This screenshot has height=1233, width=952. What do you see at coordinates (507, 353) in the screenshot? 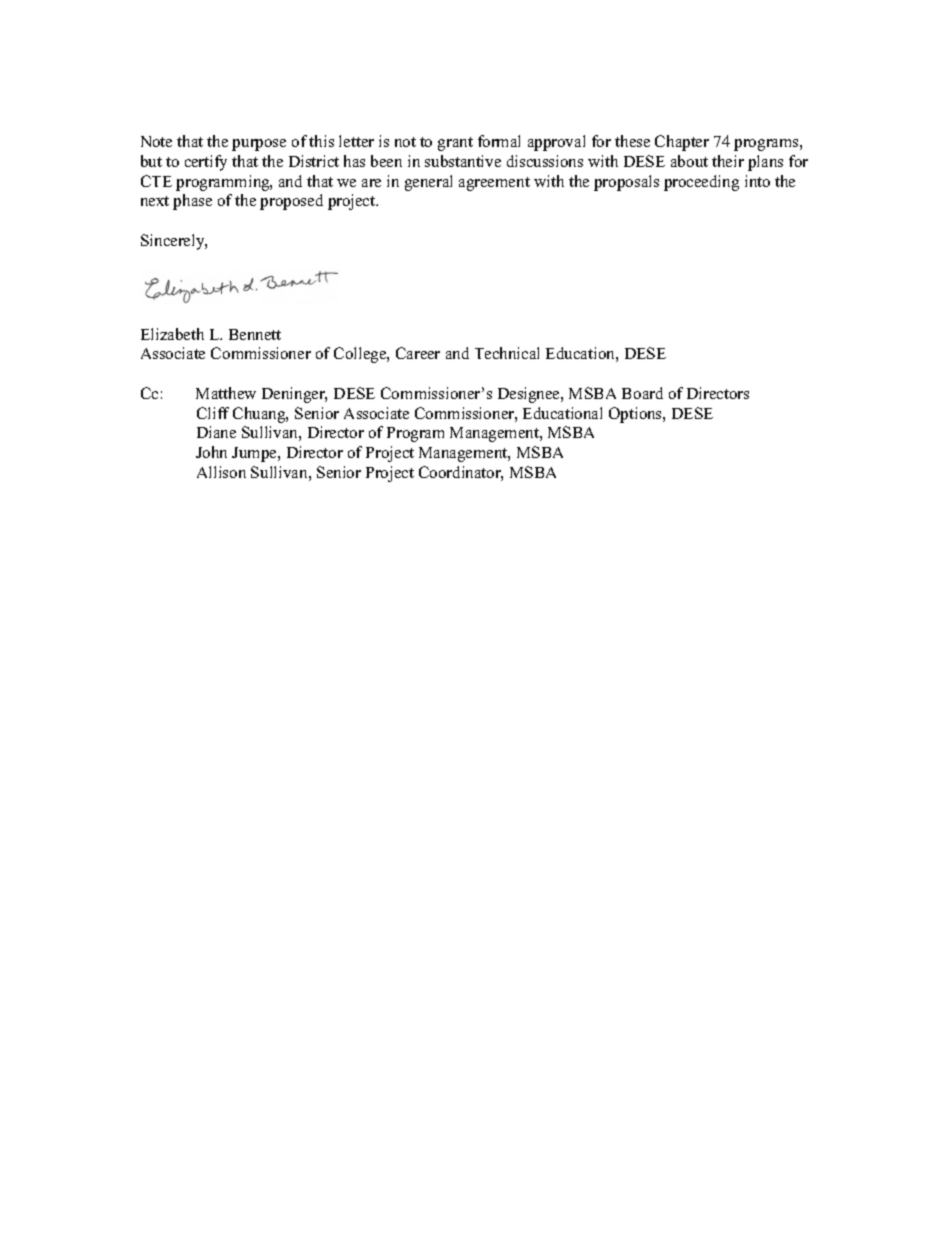
I see `Technical` at bounding box center [507, 353].
